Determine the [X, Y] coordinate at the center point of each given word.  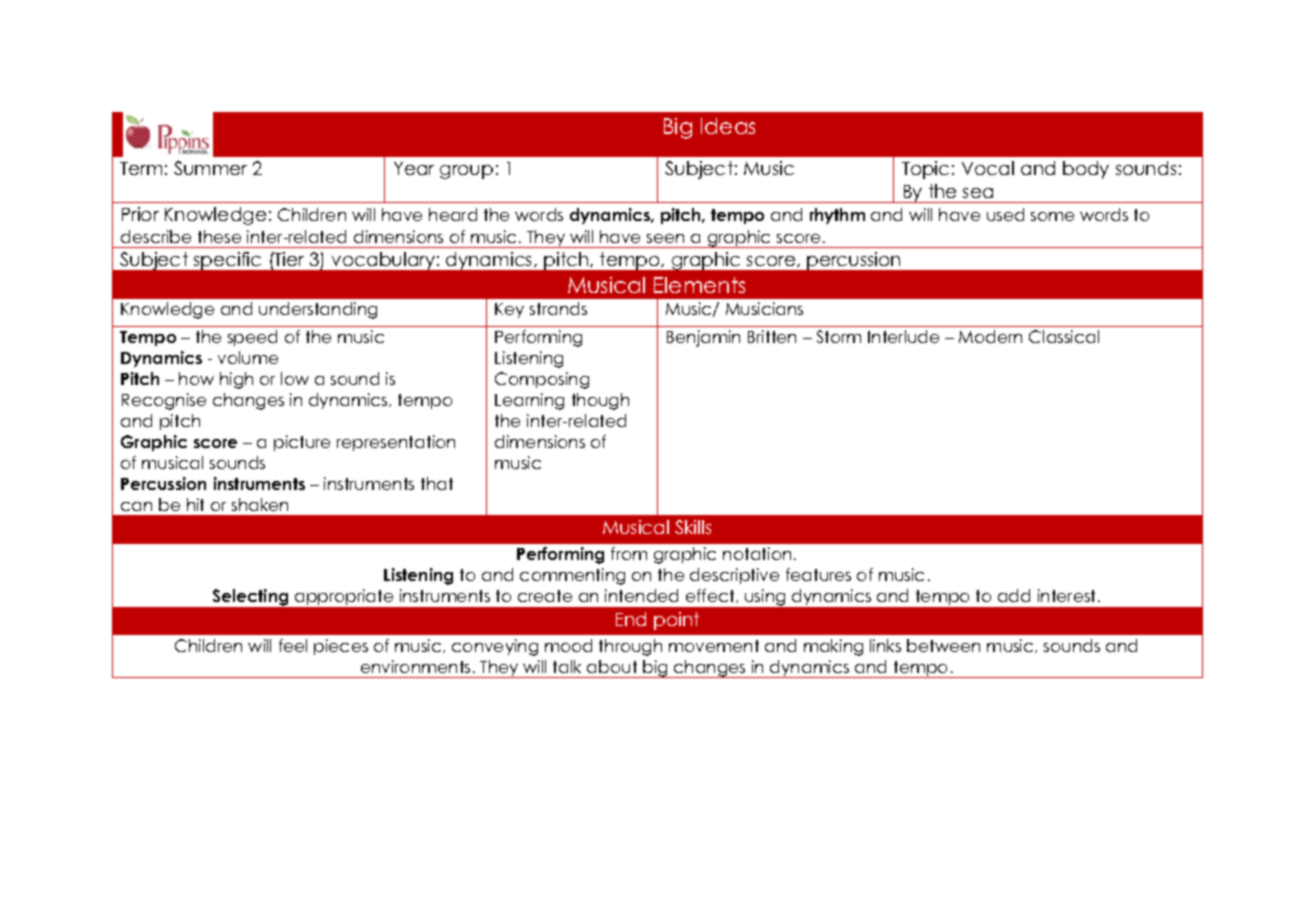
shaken [260, 504]
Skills [693, 527]
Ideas [728, 126]
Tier [288, 259]
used [1005, 214]
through [630, 647]
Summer [210, 168]
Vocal [988, 168]
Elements [699, 285]
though [600, 401]
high [236, 380]
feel [293, 645]
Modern [990, 336]
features [818, 574]
